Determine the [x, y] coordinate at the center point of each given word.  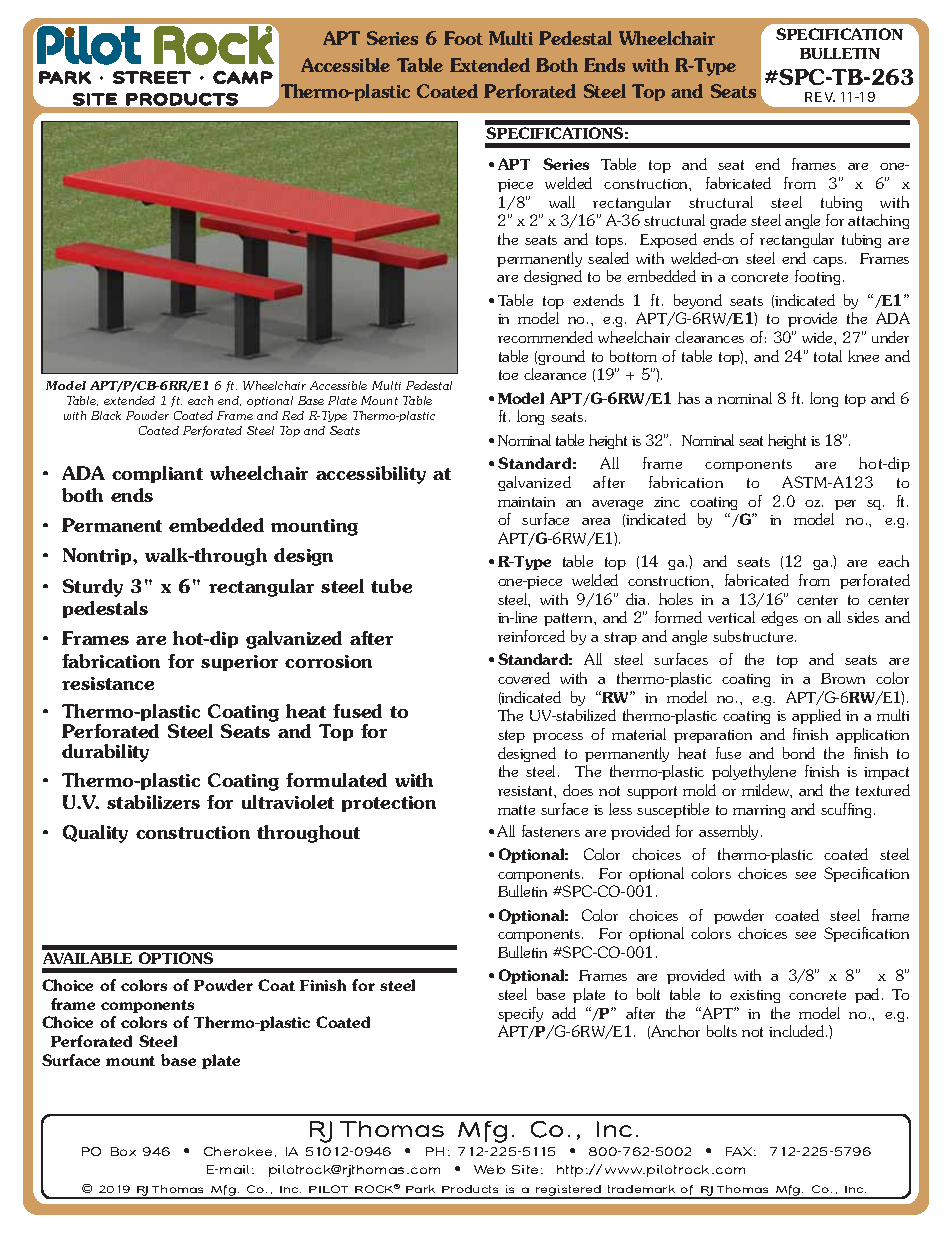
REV [820, 97]
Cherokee [240, 1152]
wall [562, 202]
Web [489, 1169]
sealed [608, 258]
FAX [739, 1151]
